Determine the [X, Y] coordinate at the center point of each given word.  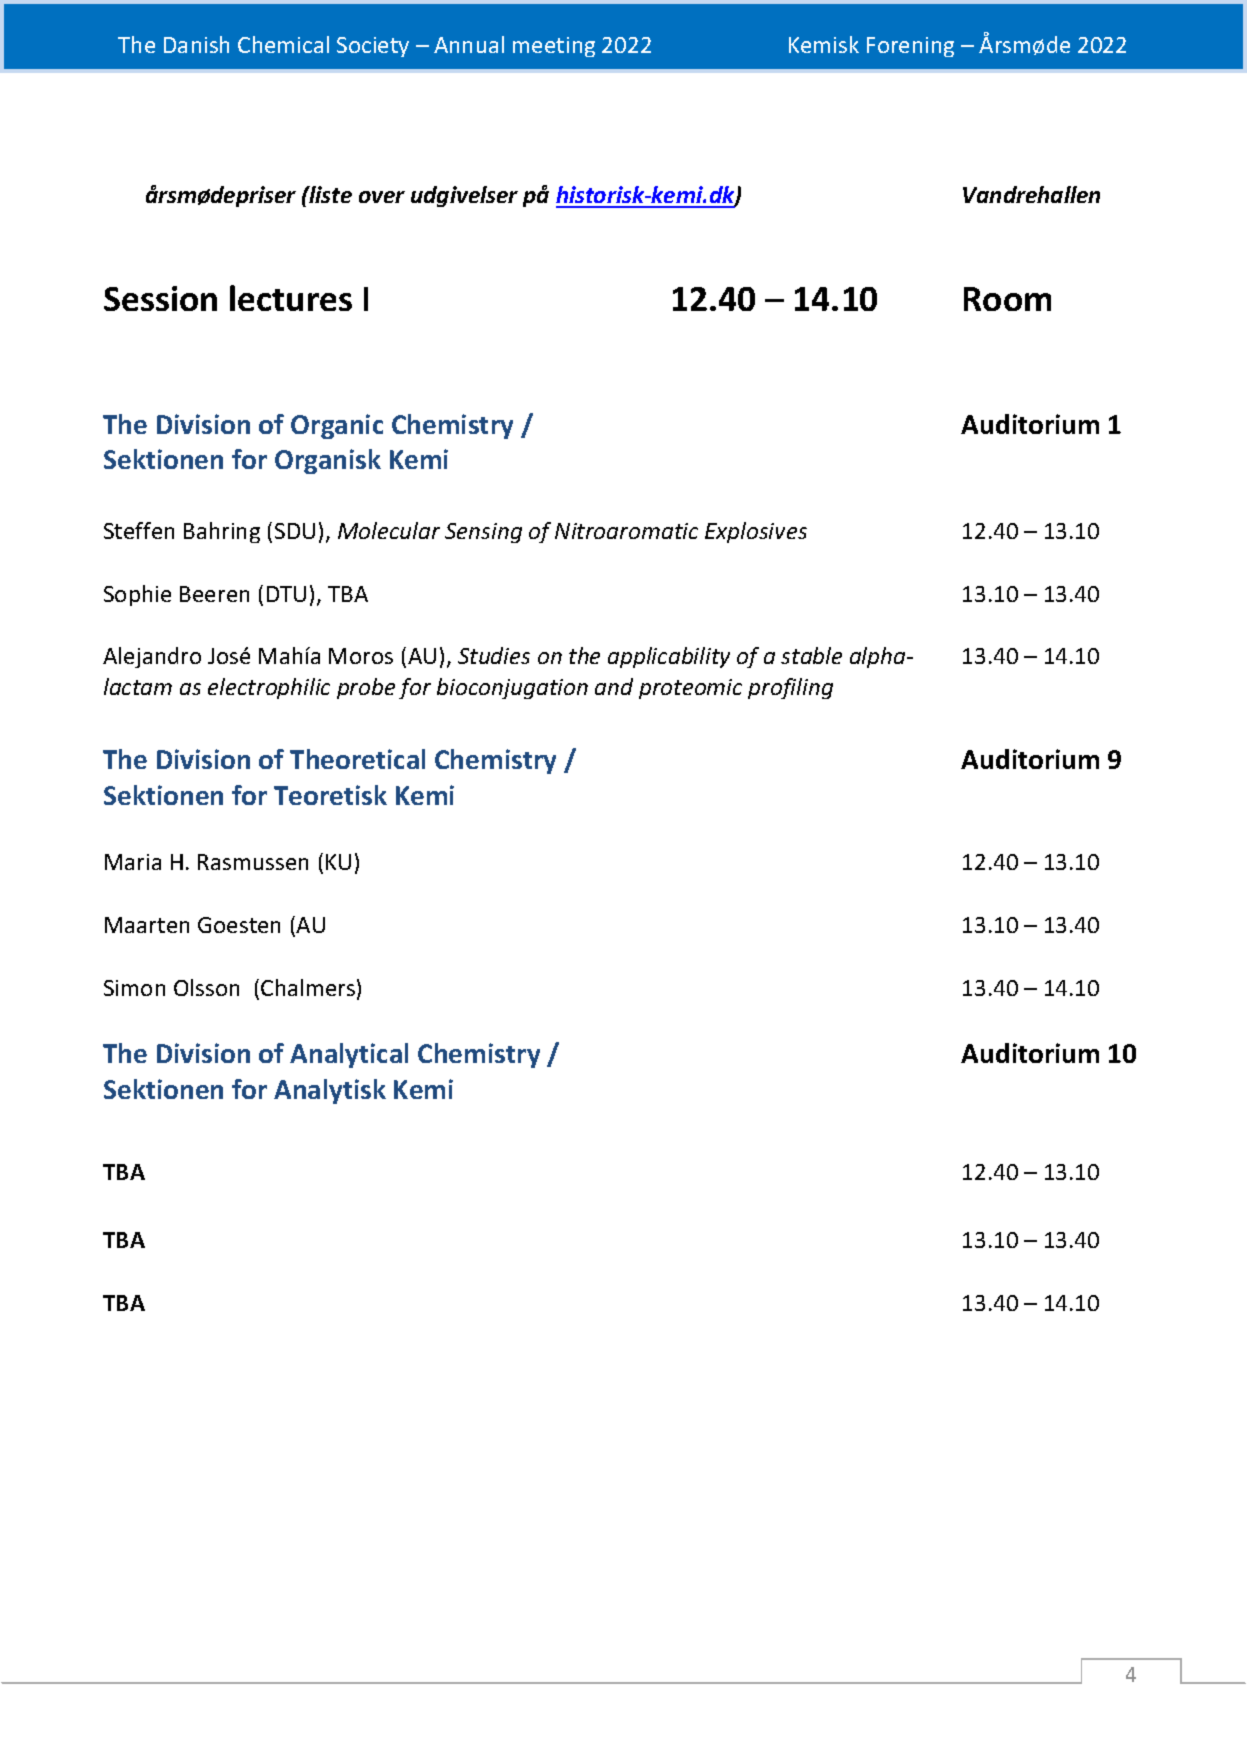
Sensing [483, 533]
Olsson [206, 987]
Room [1007, 299]
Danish [196, 44]
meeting [554, 47]
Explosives [756, 532]
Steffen [139, 530]
